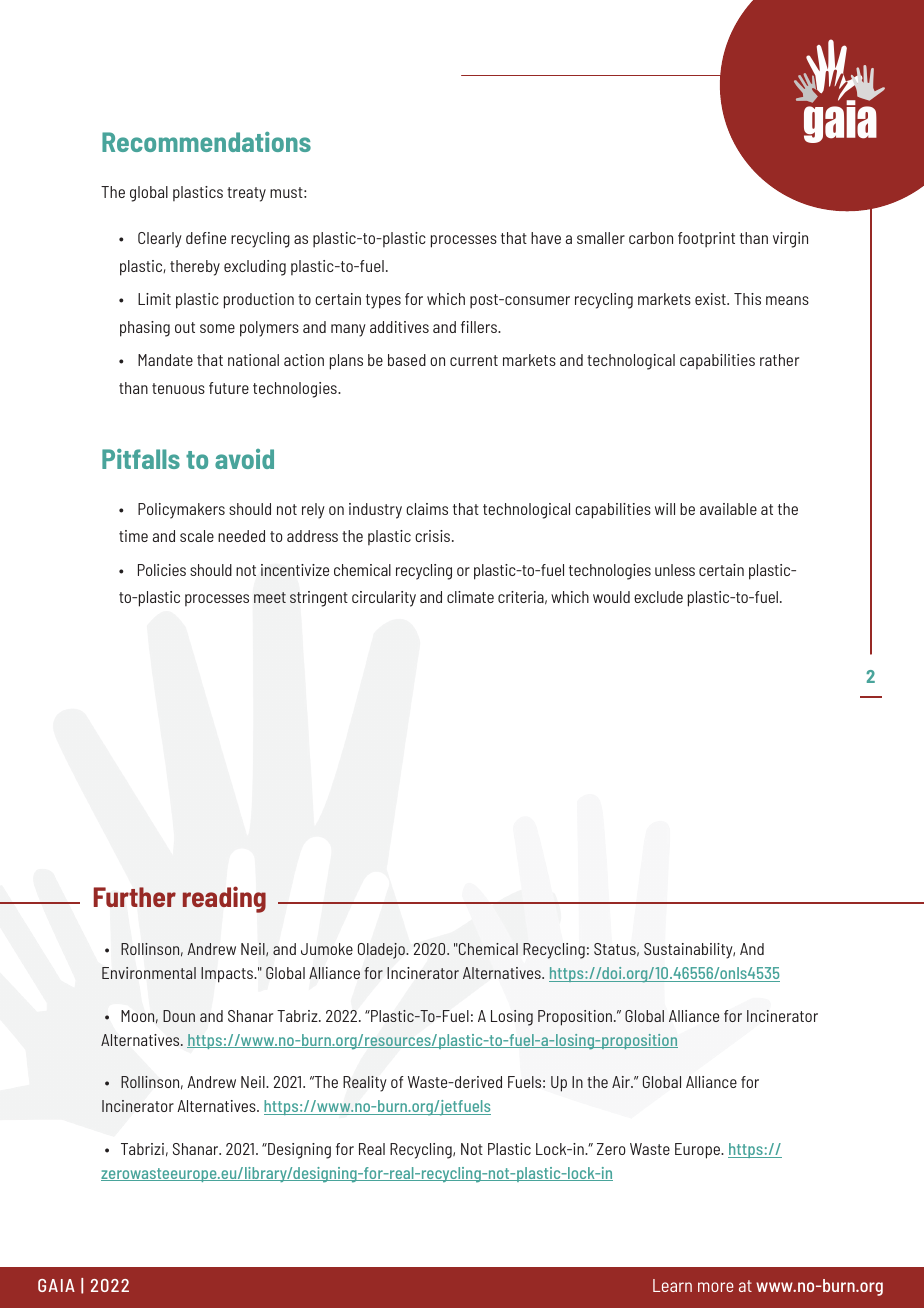 This image has width=924, height=1308. Describe the element at coordinates (56, 1285) in the image. I see `GAIA` at that location.
